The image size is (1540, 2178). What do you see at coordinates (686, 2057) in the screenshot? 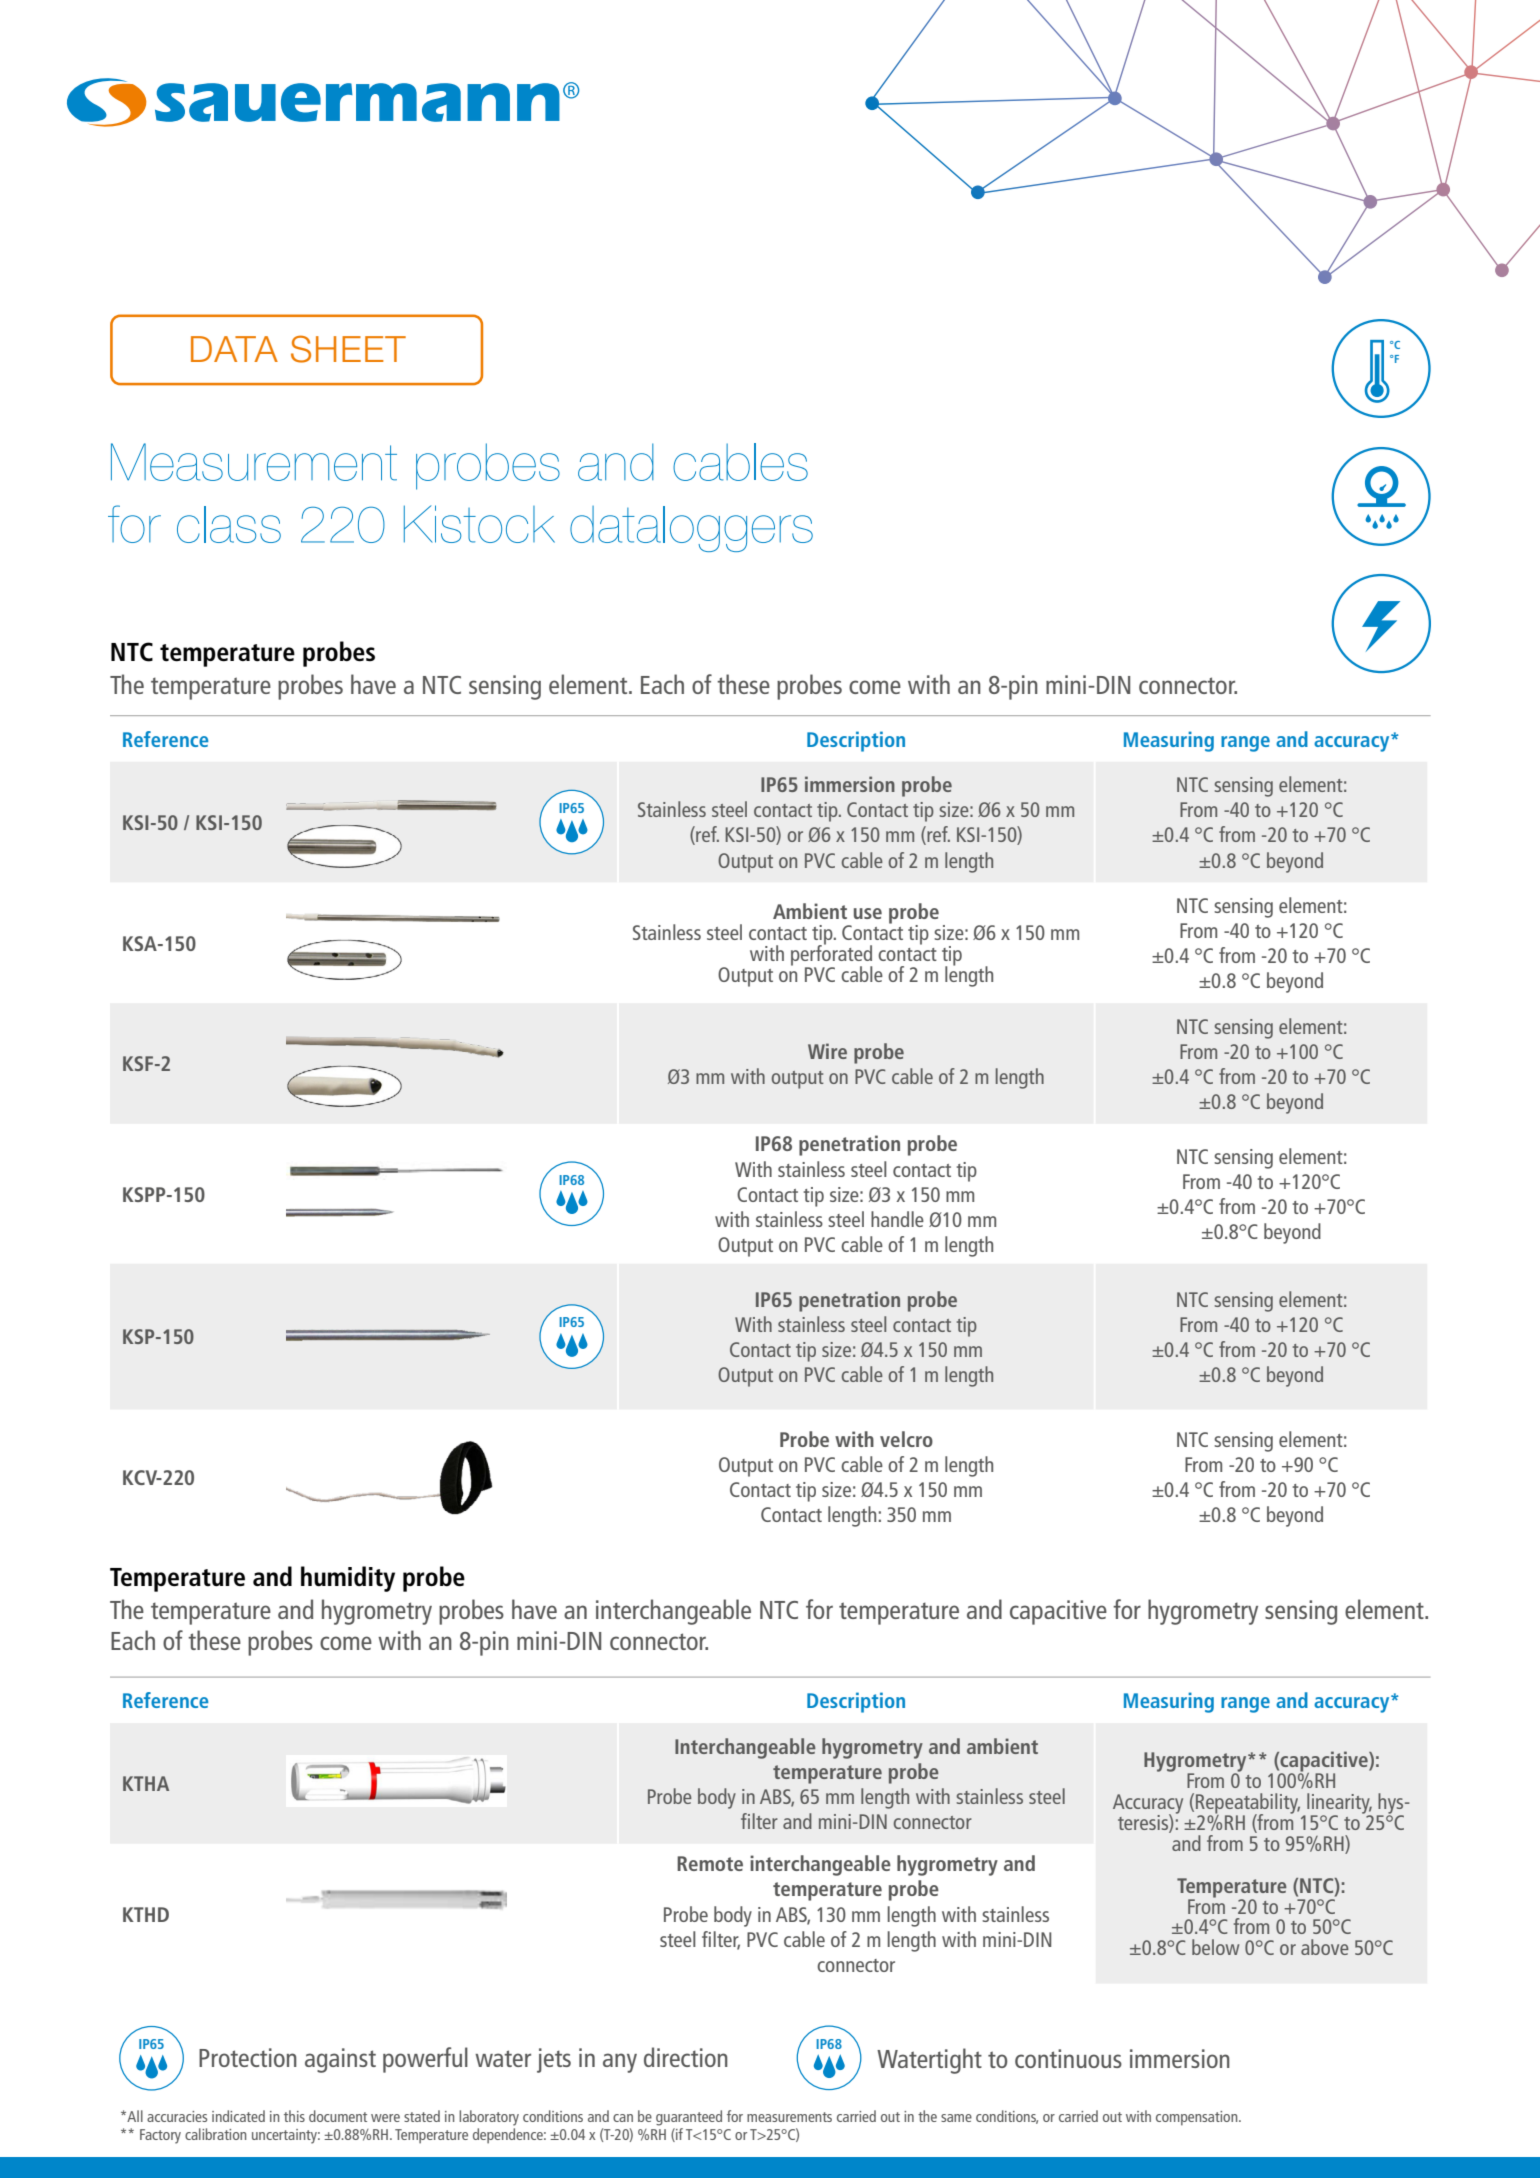
I see `direction` at bounding box center [686, 2057].
